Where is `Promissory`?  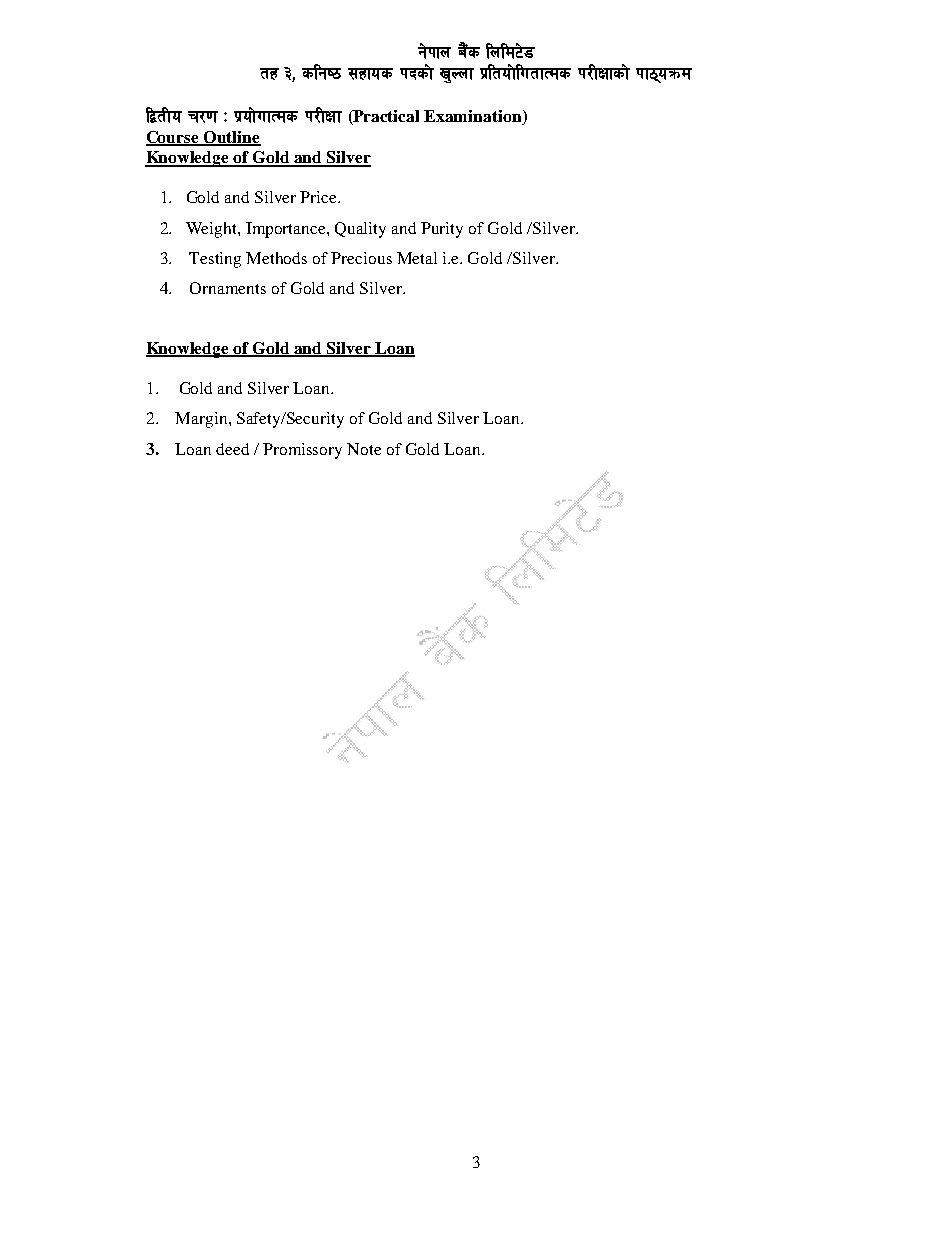
Promissory is located at coordinates (302, 451).
